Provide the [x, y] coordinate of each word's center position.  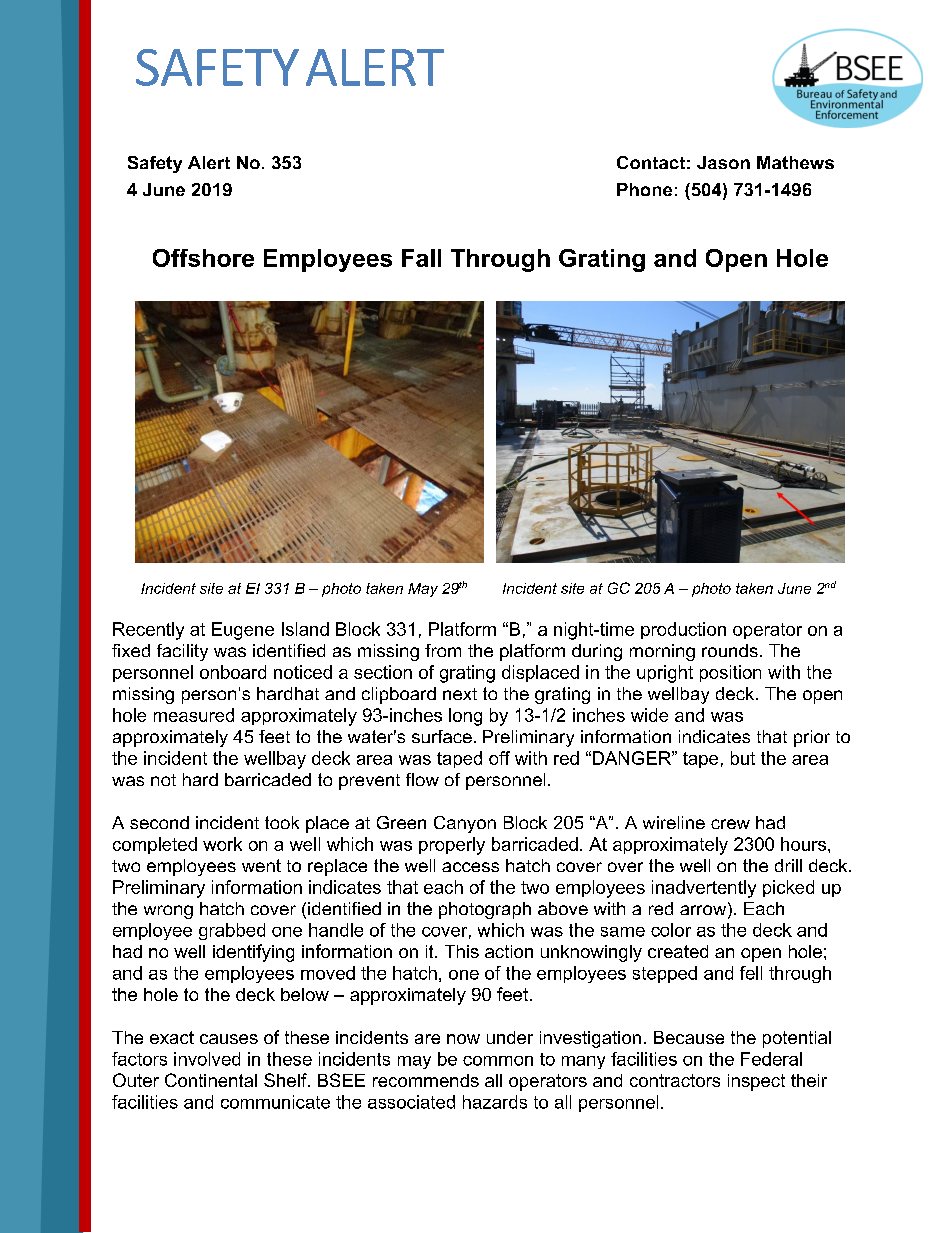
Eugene [243, 631]
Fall [421, 258]
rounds [730, 650]
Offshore [203, 258]
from [443, 650]
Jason [723, 162]
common [498, 1061]
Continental [211, 1080]
